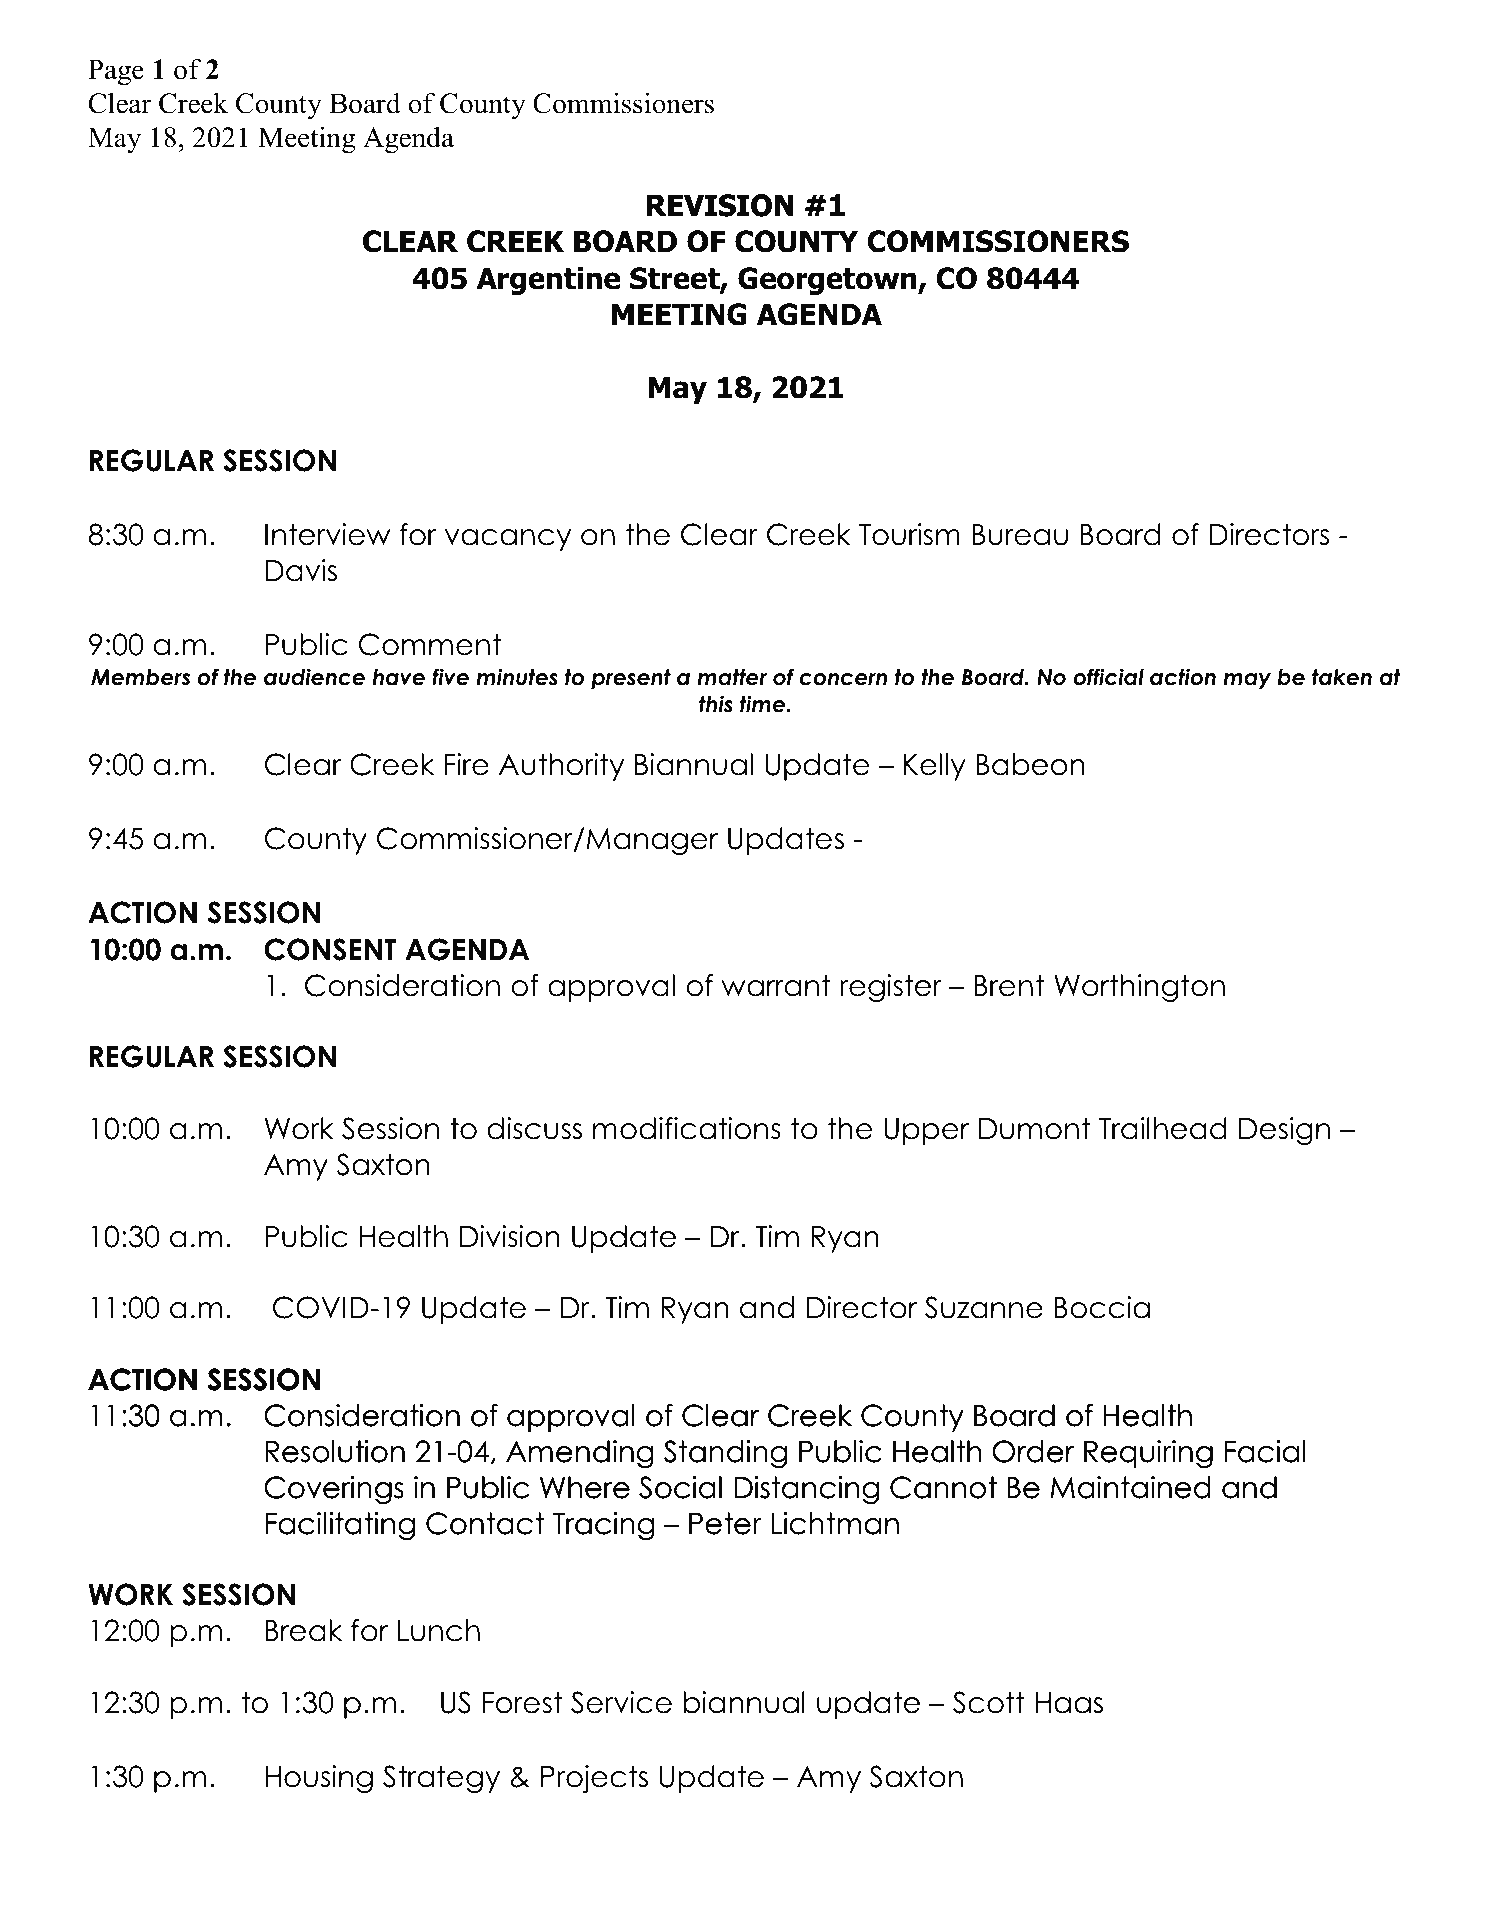 Image resolution: width=1492 pixels, height=1931 pixels. I want to click on audience, so click(314, 677).
